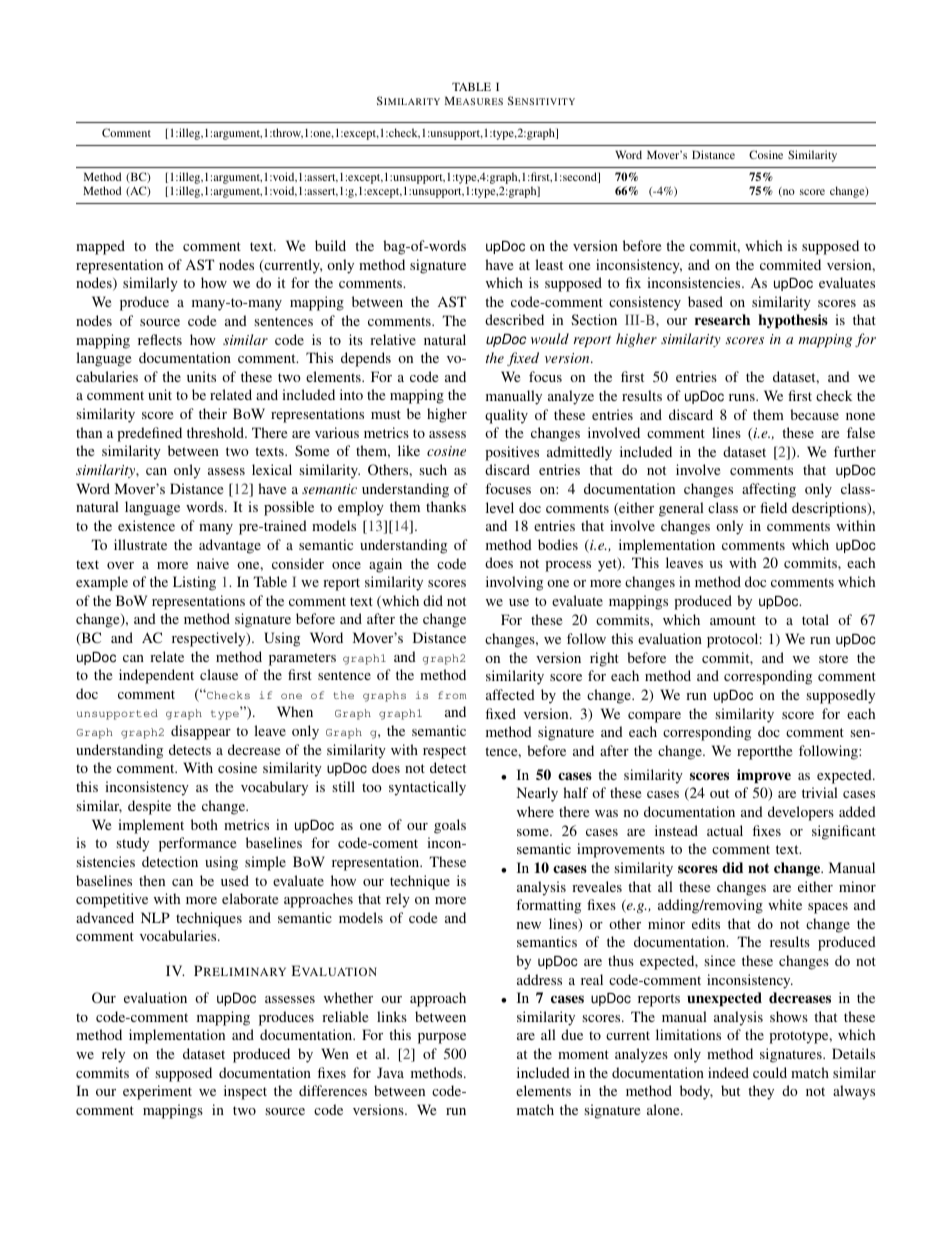 This document has width=952, height=1233. Describe the element at coordinates (769, 490) in the document. I see `affecting` at that location.
